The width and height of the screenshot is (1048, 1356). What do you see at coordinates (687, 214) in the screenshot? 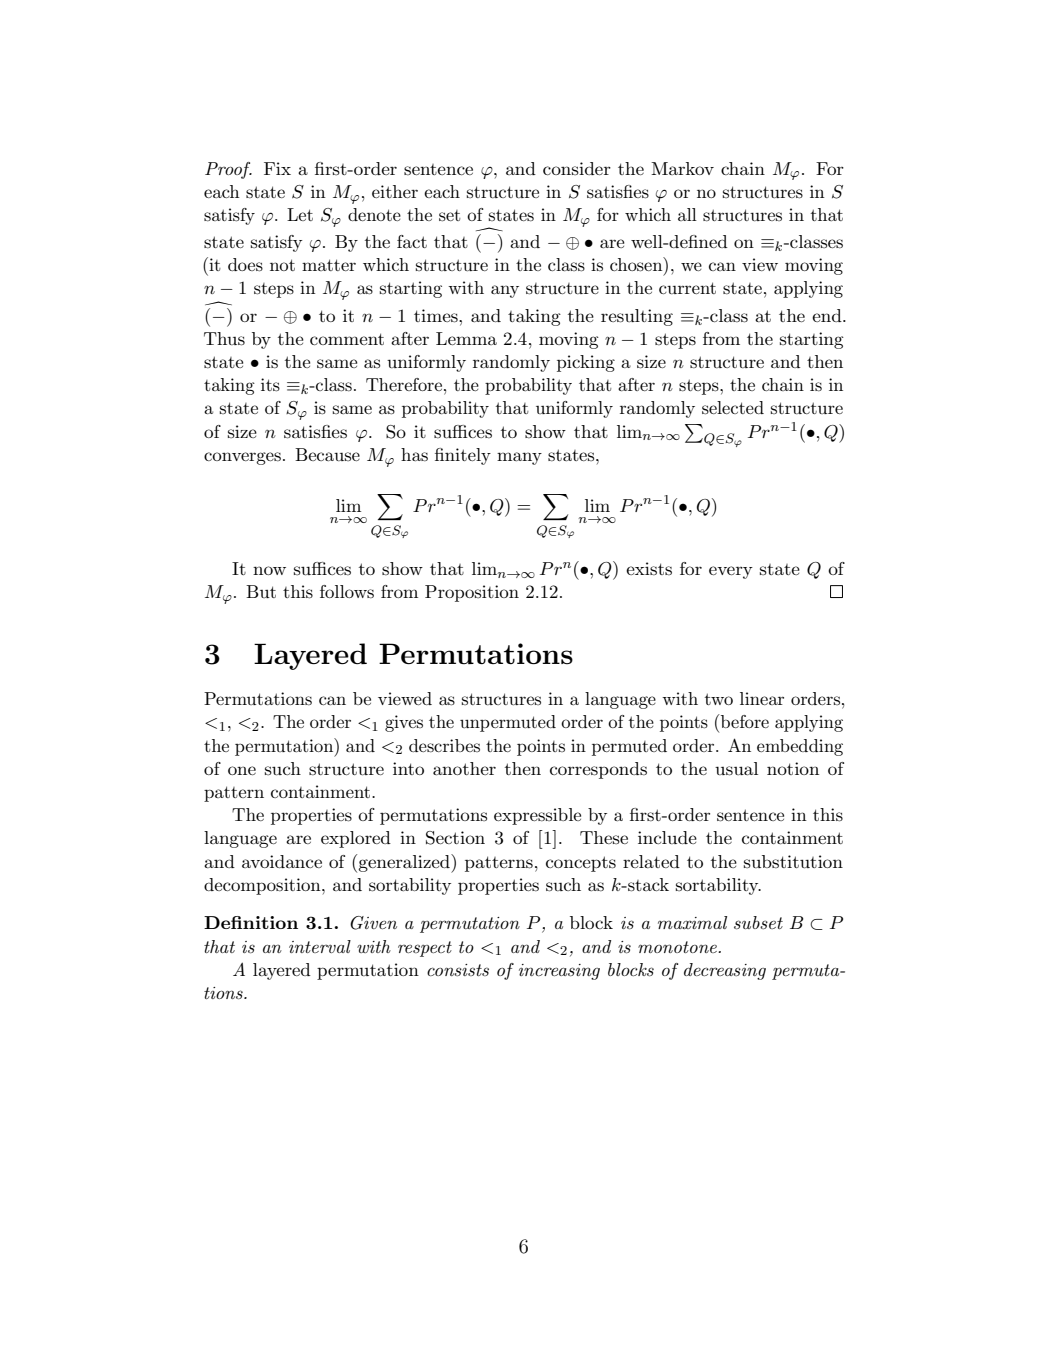
I see `all` at bounding box center [687, 214].
